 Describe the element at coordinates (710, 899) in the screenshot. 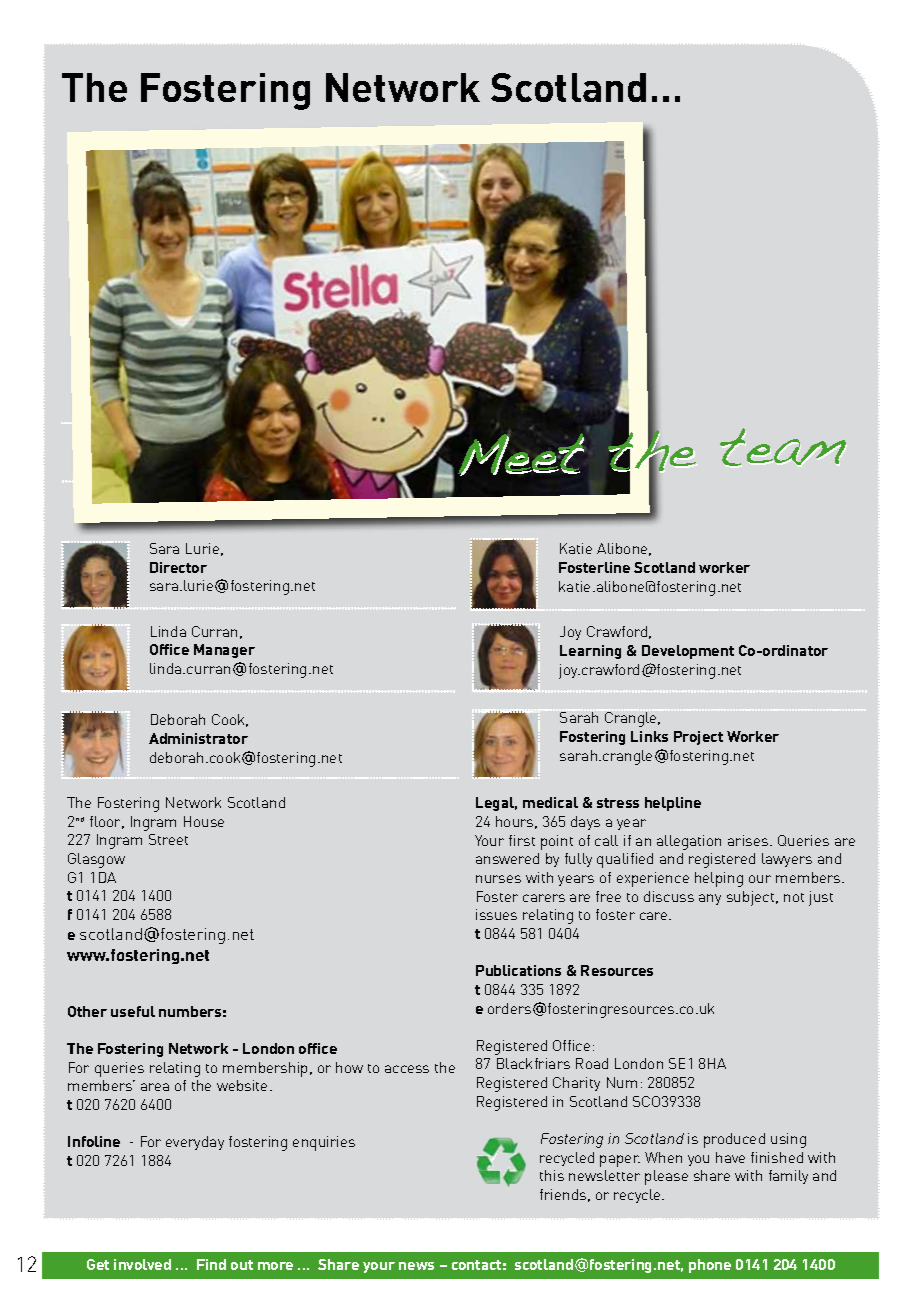

I see `any` at that location.
